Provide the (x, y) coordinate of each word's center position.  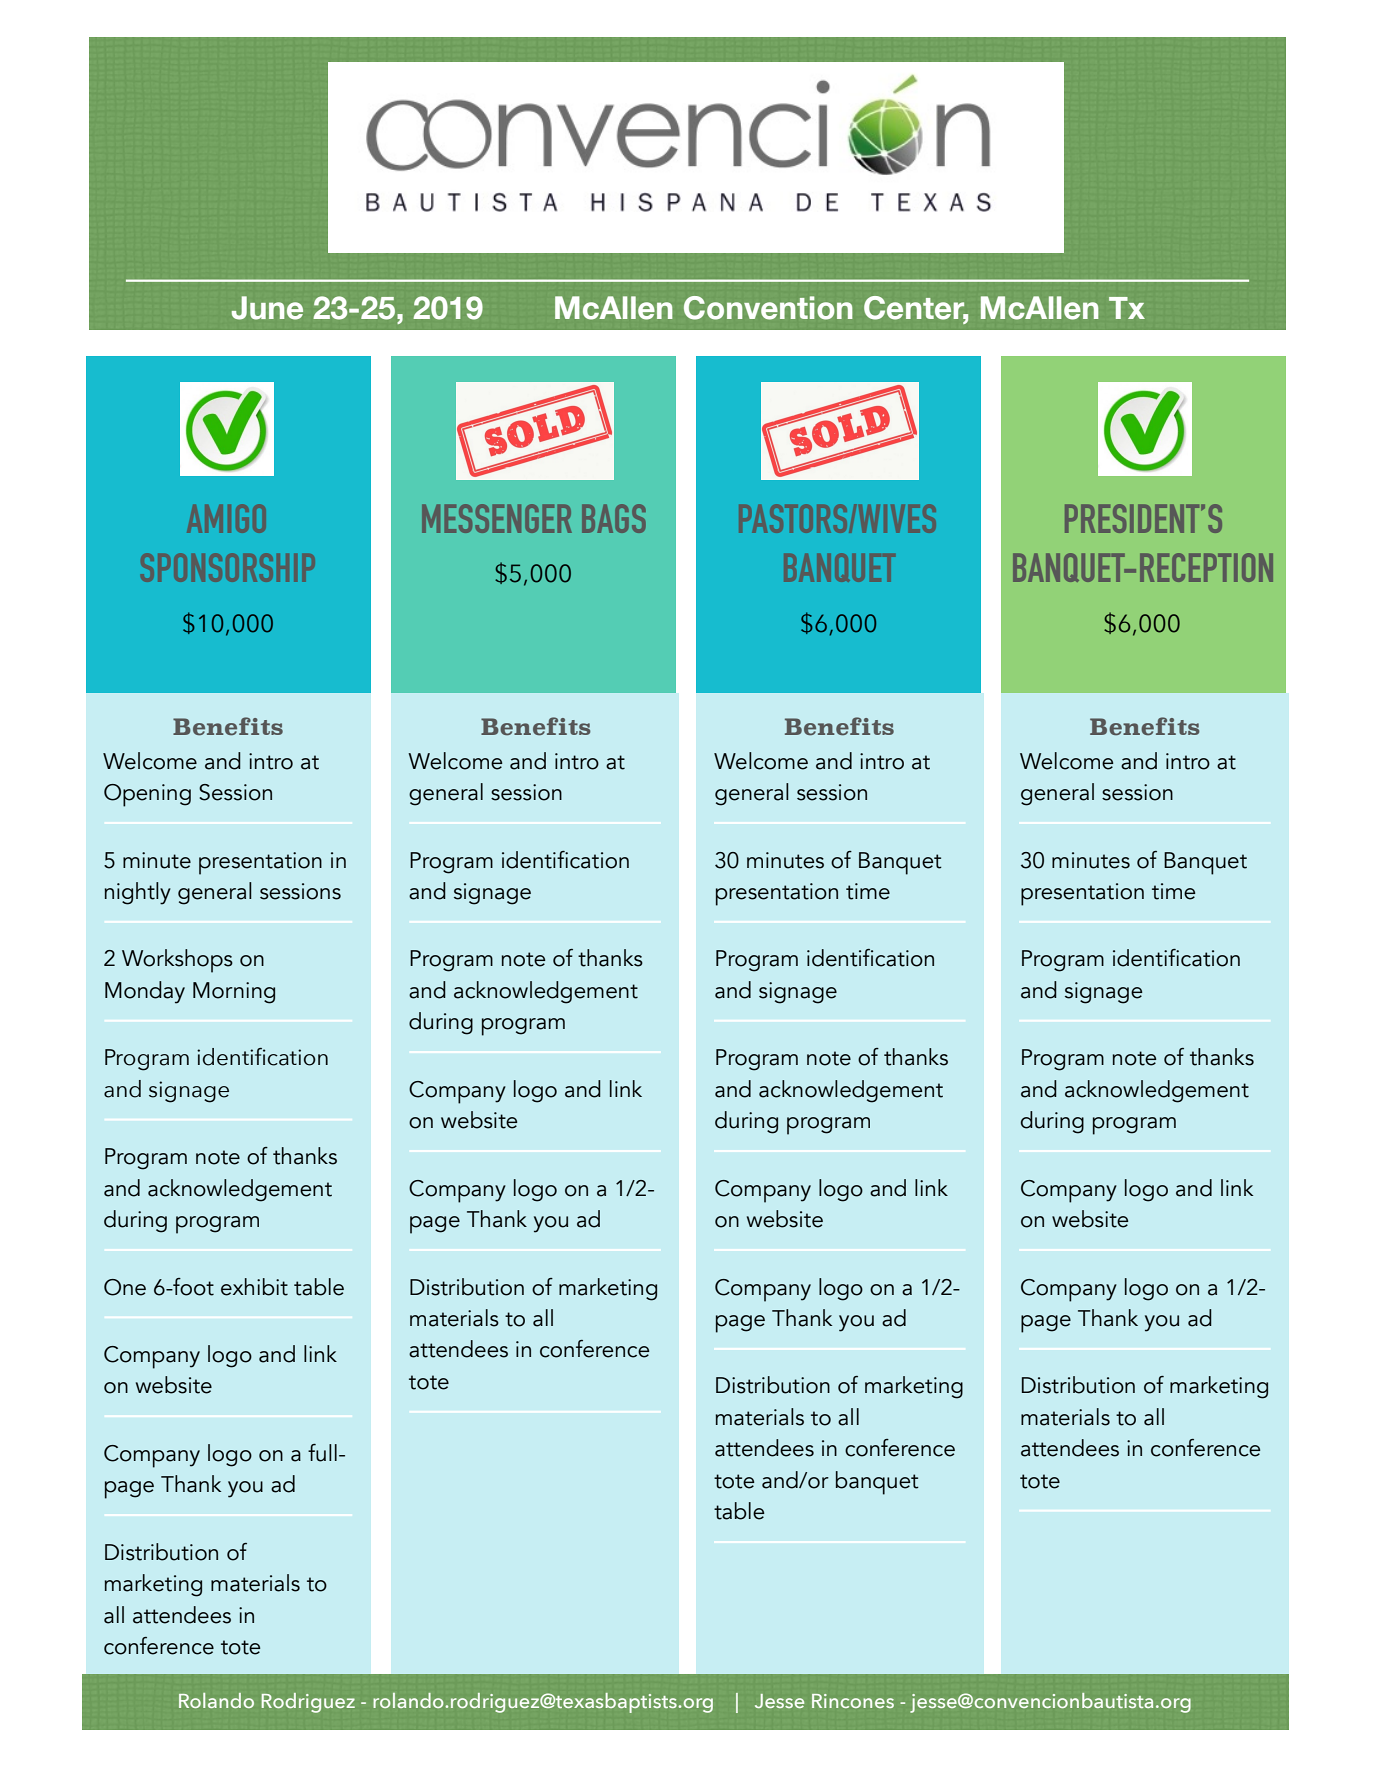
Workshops (177, 961)
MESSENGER (497, 518)
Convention (768, 308)
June (267, 308)
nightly (137, 893)
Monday (145, 992)
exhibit (254, 1287)
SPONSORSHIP (228, 567)
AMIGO (226, 518)
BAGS (614, 518)
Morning (234, 993)
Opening (147, 795)
